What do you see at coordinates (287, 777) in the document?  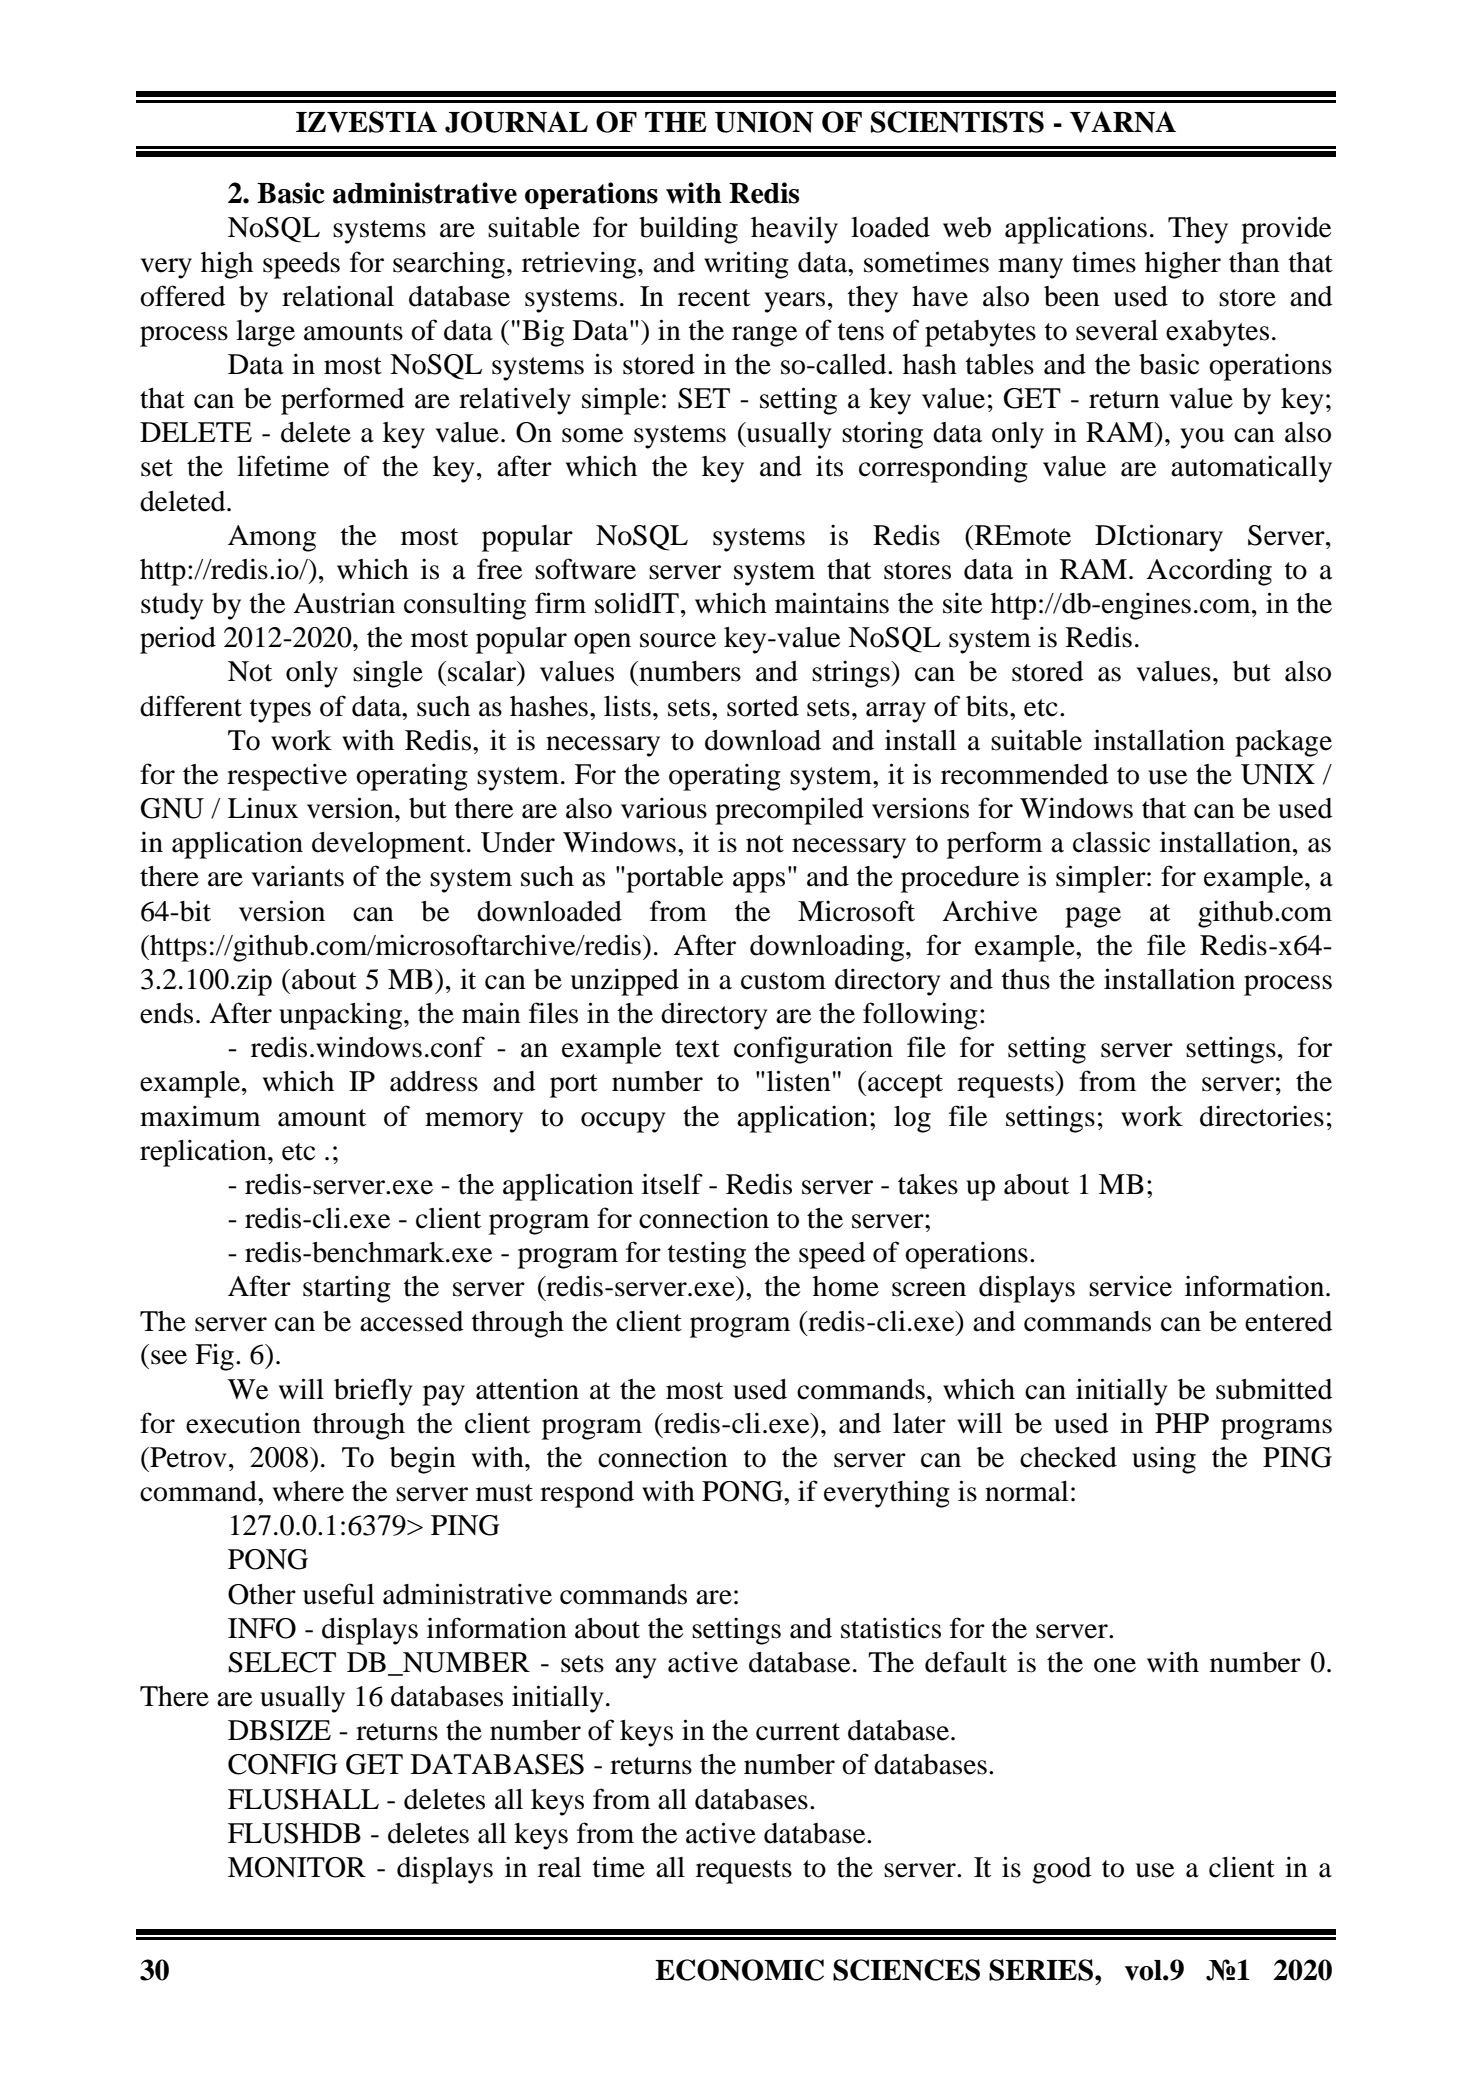 I see `respective` at bounding box center [287, 777].
